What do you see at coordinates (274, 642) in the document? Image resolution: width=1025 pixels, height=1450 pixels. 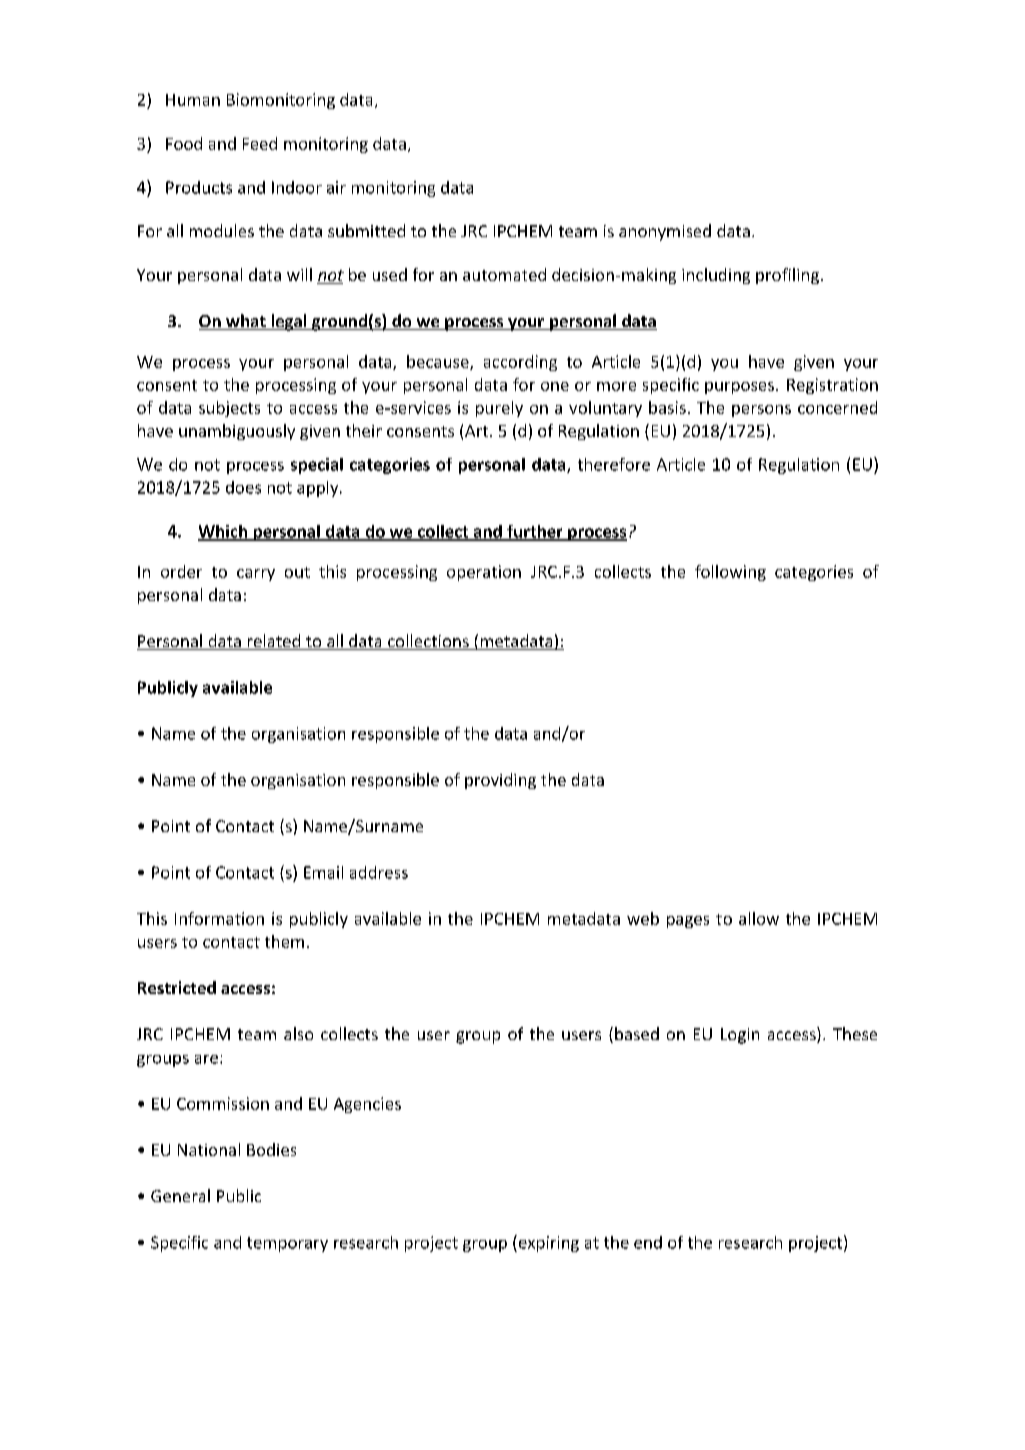 I see `related` at bounding box center [274, 642].
